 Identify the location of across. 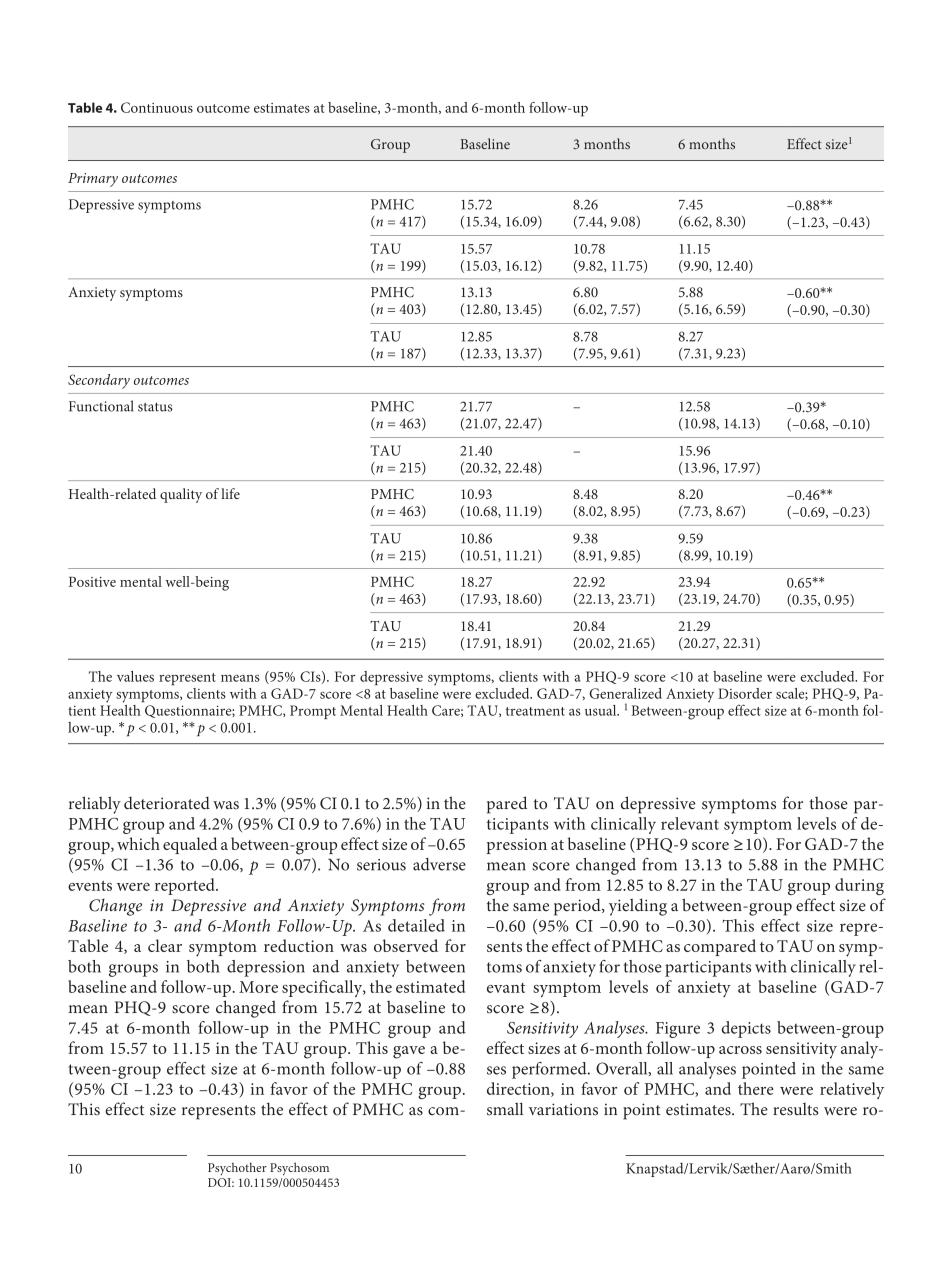
(740, 1050).
